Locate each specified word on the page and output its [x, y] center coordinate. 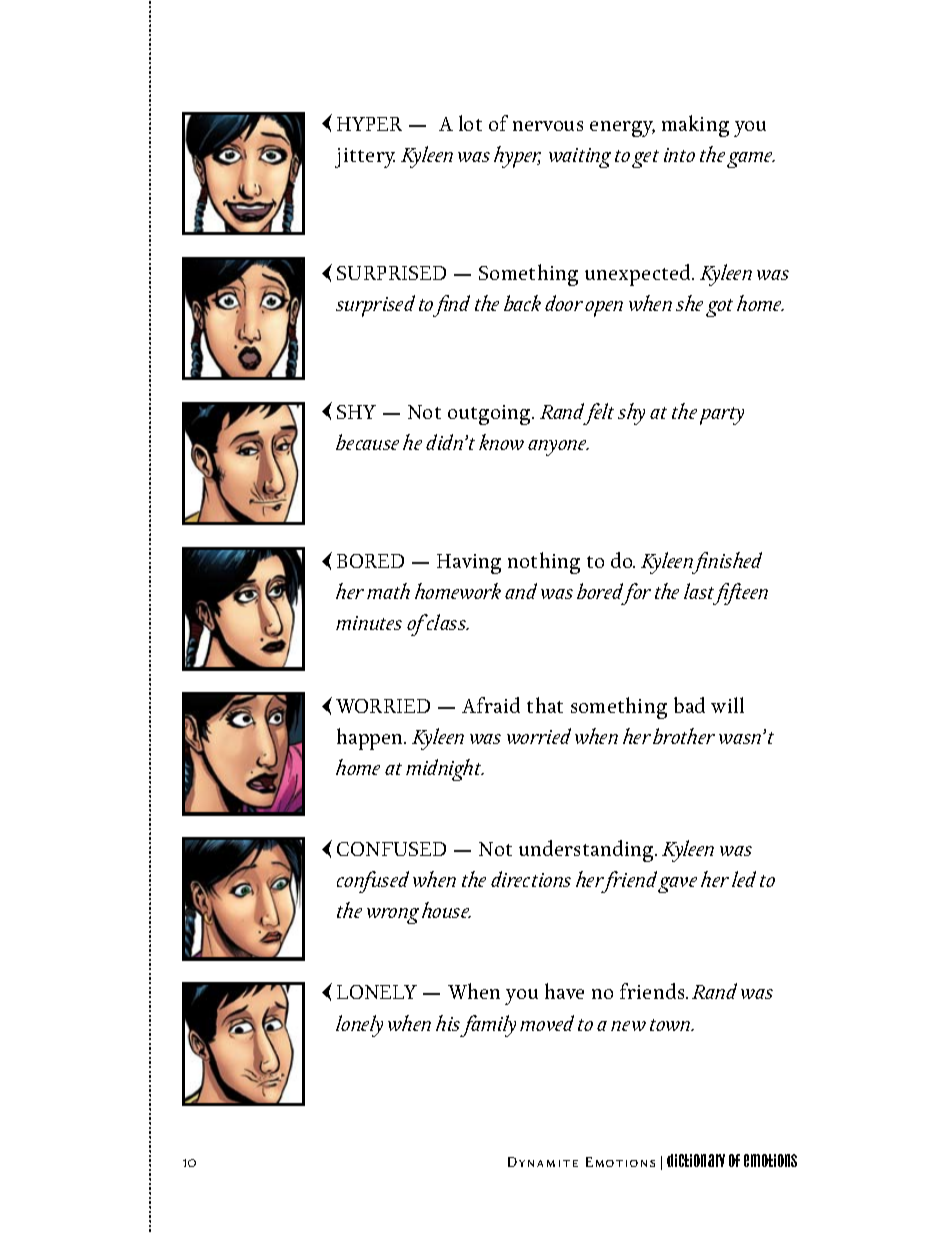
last [699, 591]
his [448, 1023]
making [695, 126]
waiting [580, 158]
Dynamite [543, 1162]
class [447, 622]
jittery [365, 158]
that [545, 705]
